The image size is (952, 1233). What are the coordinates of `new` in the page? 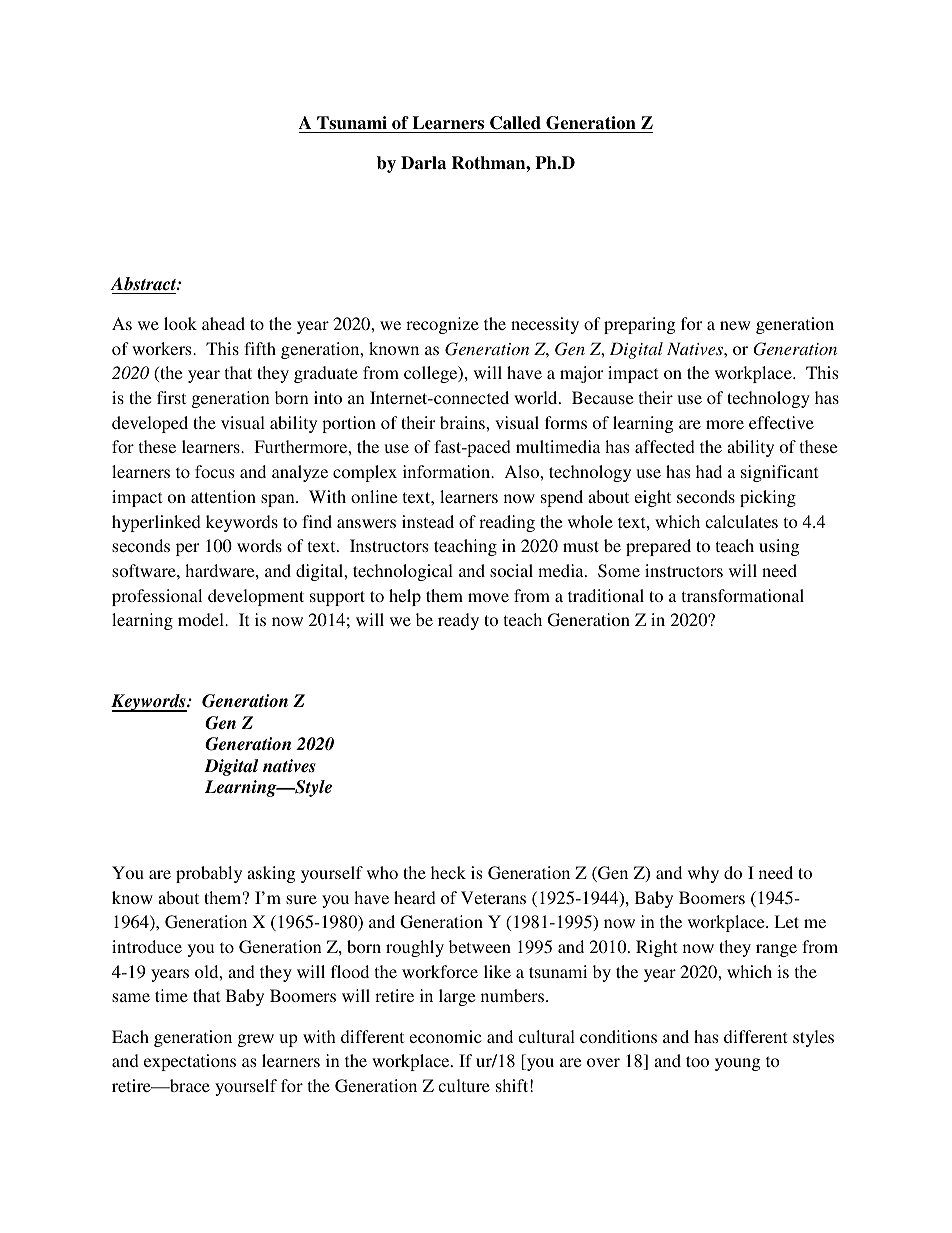 It's located at (735, 325).
